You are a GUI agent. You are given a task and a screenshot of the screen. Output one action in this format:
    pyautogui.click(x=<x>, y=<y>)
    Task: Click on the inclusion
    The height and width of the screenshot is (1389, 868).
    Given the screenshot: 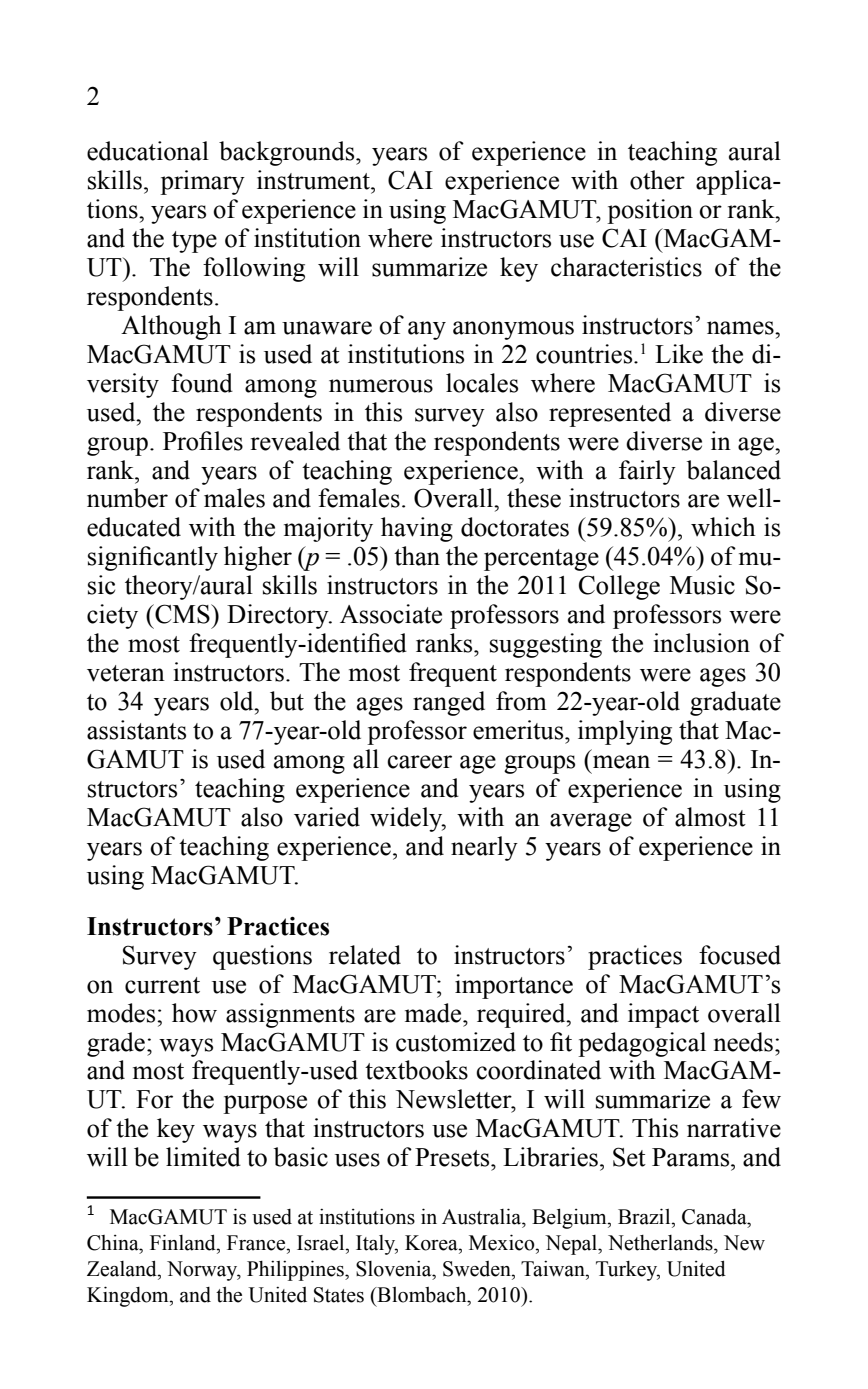 What is the action you would take?
    pyautogui.click(x=701, y=643)
